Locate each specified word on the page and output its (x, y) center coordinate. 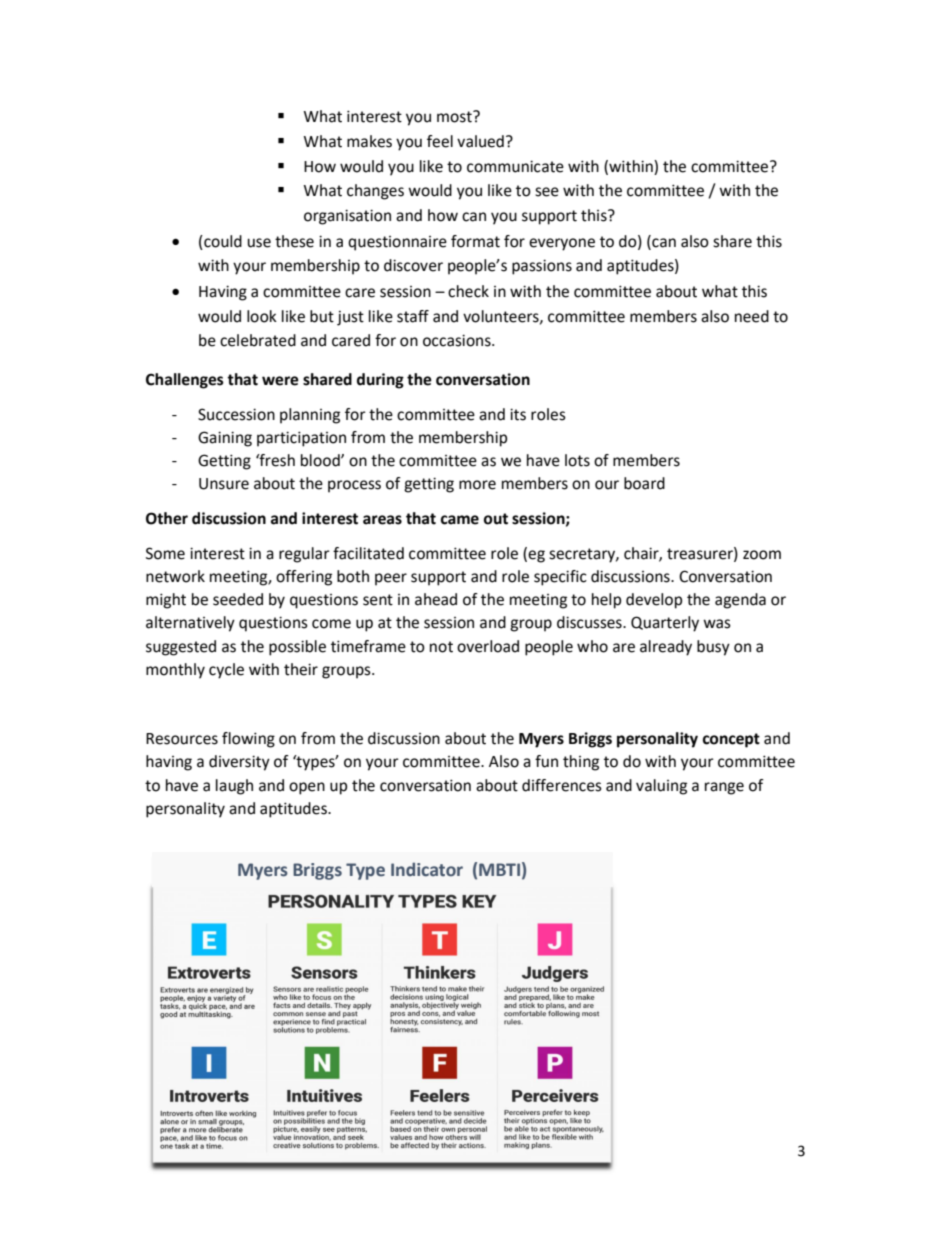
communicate (515, 166)
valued (480, 141)
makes (369, 141)
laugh (234, 787)
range (724, 788)
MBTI (499, 869)
